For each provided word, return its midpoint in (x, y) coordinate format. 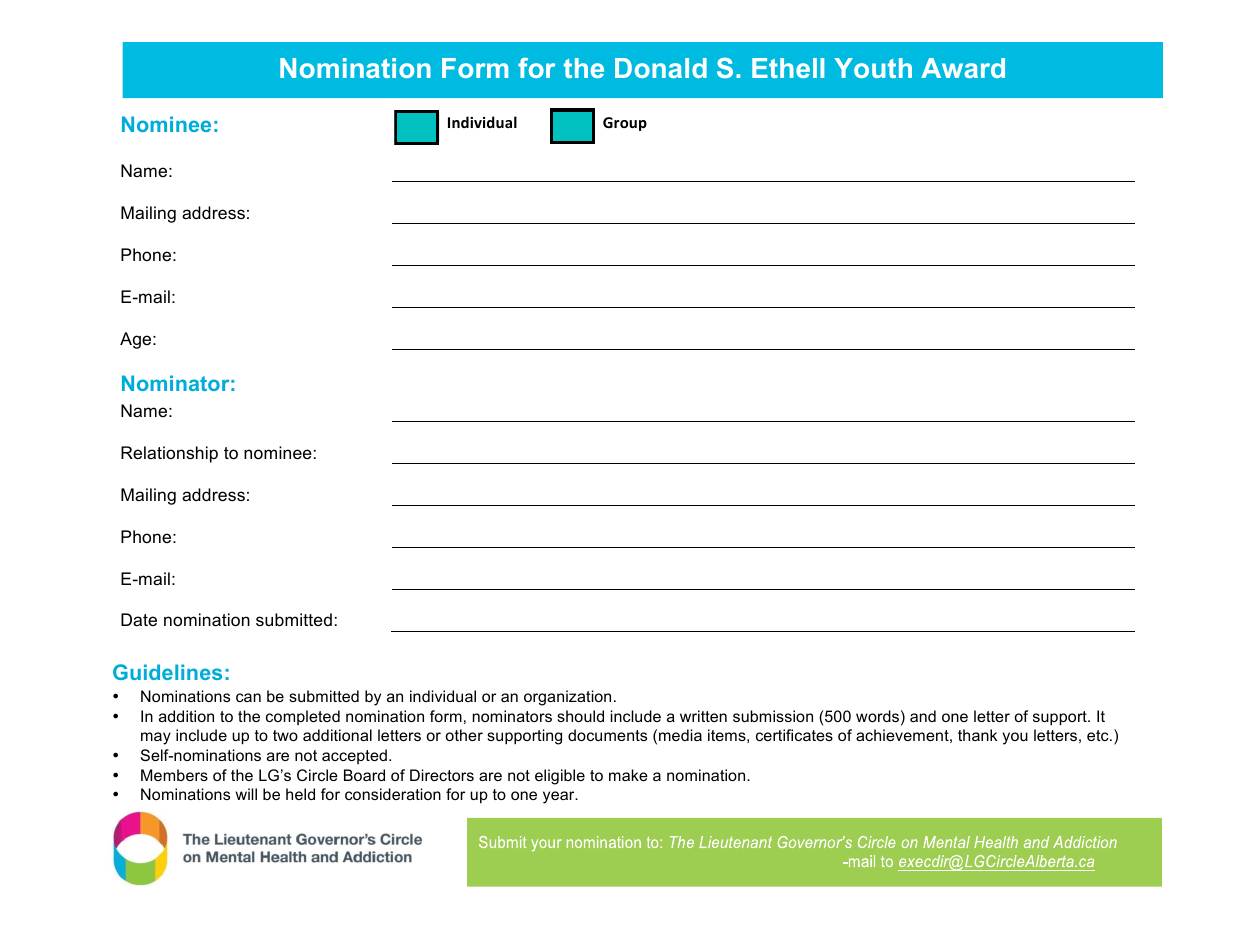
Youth (873, 68)
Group (625, 124)
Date (139, 619)
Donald (661, 68)
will (246, 794)
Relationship (169, 454)
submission (773, 716)
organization (567, 698)
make (628, 775)
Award (963, 68)
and (923, 716)
